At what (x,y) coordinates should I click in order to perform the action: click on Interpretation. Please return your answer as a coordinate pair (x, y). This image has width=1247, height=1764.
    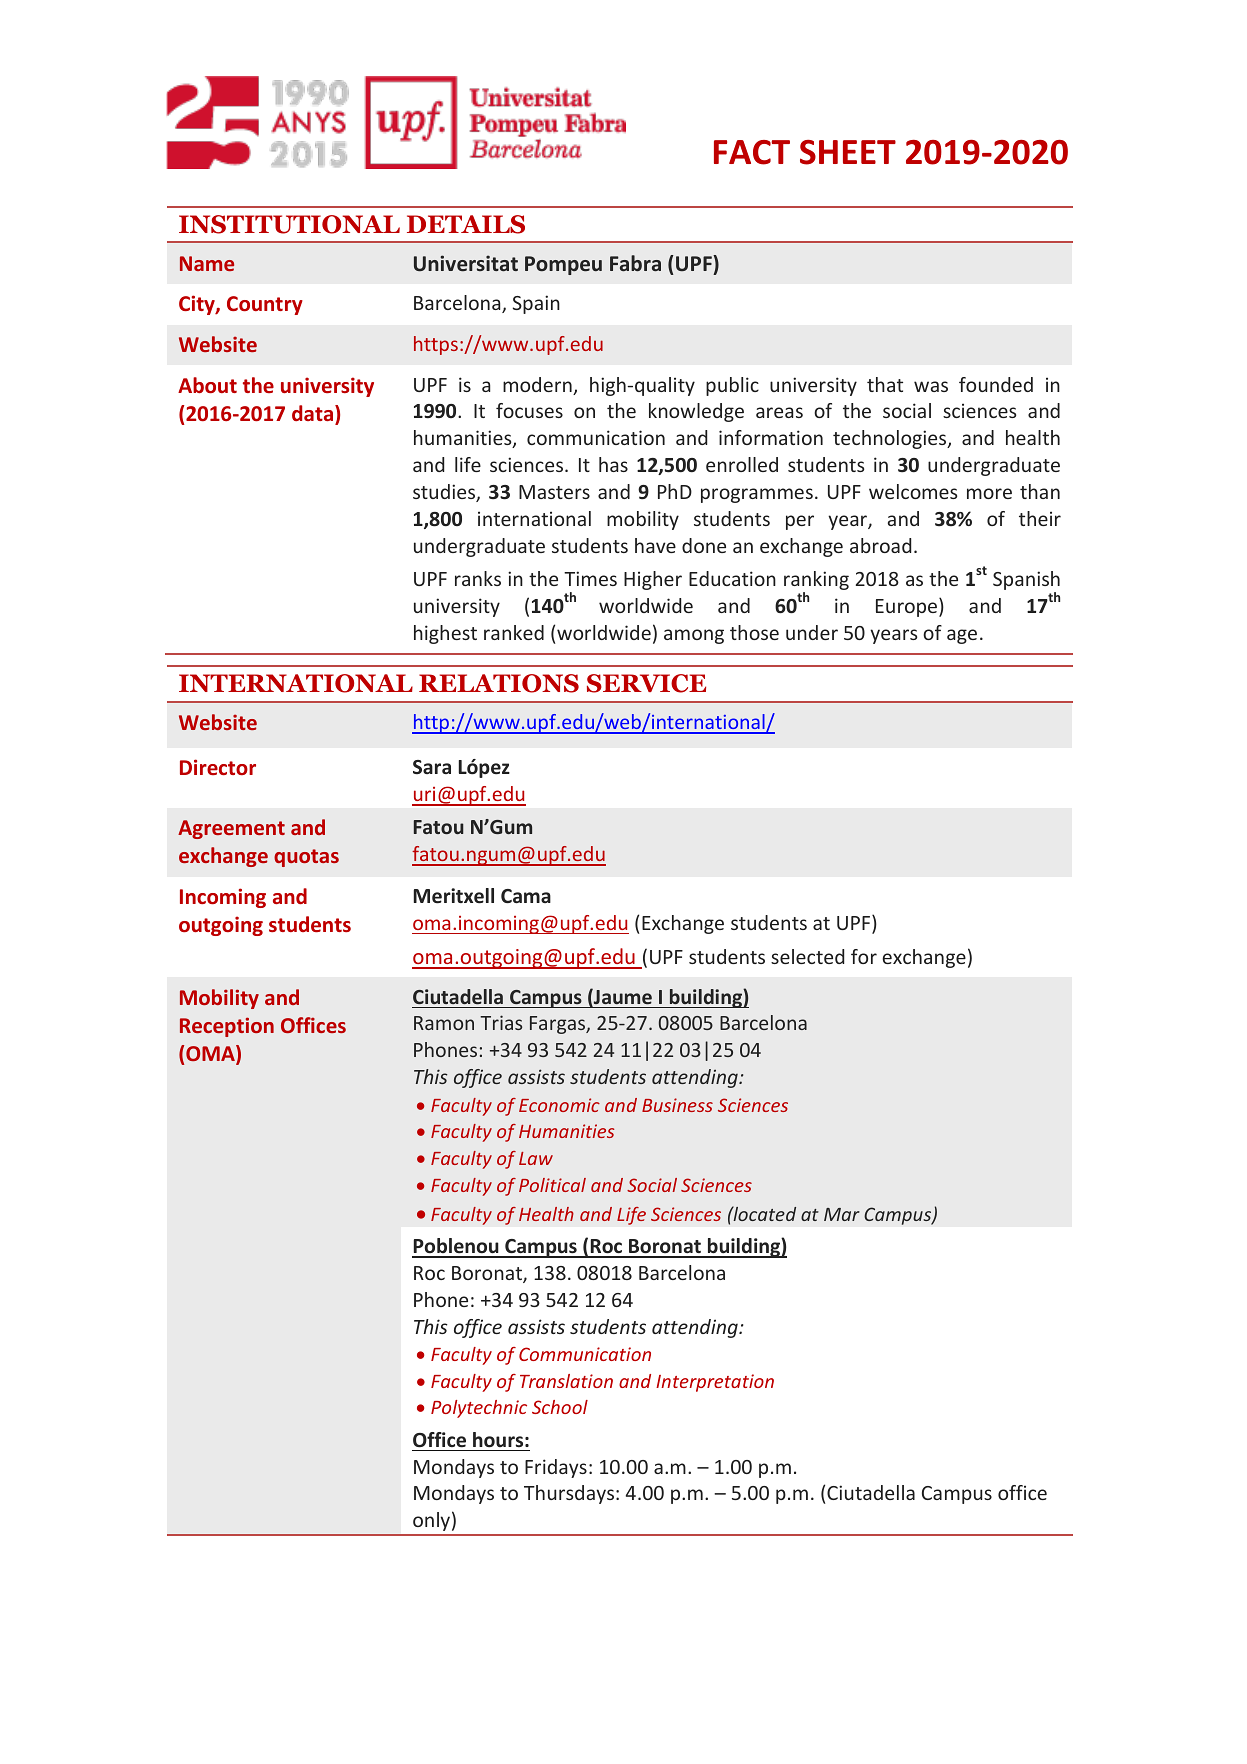
    Looking at the image, I should click on (715, 1383).
